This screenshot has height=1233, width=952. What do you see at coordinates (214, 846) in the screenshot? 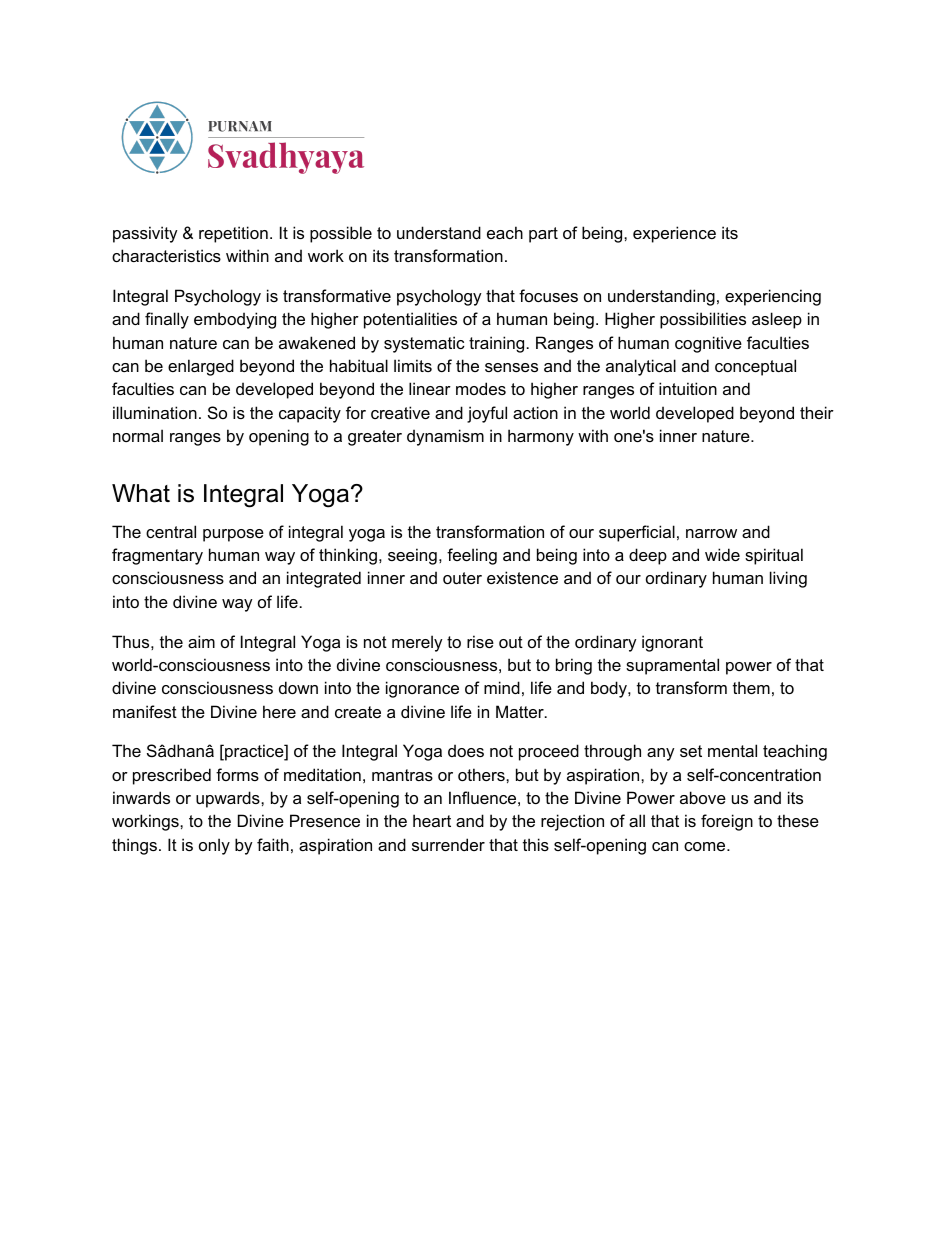
I see `only` at bounding box center [214, 846].
